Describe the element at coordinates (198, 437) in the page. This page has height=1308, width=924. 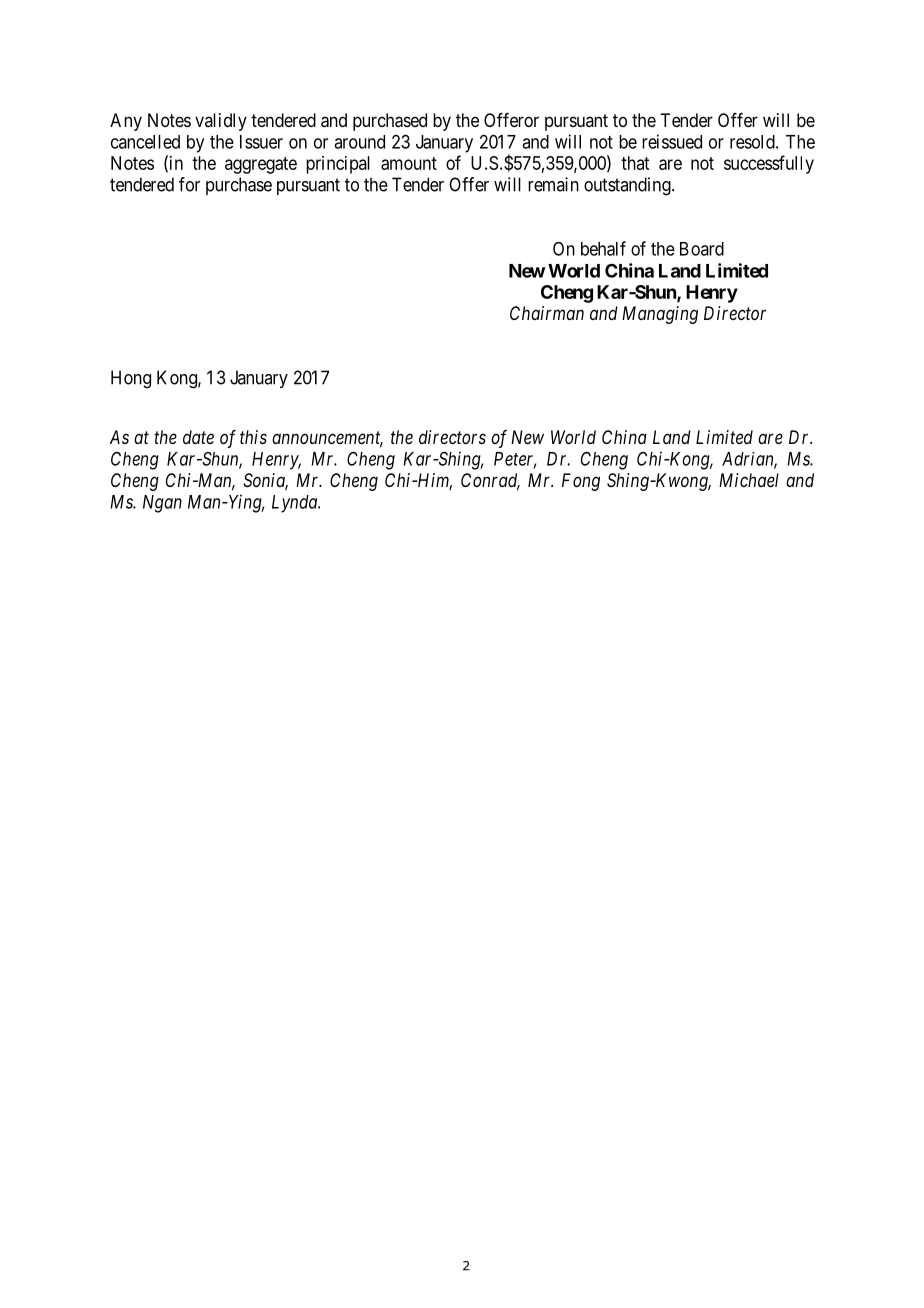
I see `date` at that location.
